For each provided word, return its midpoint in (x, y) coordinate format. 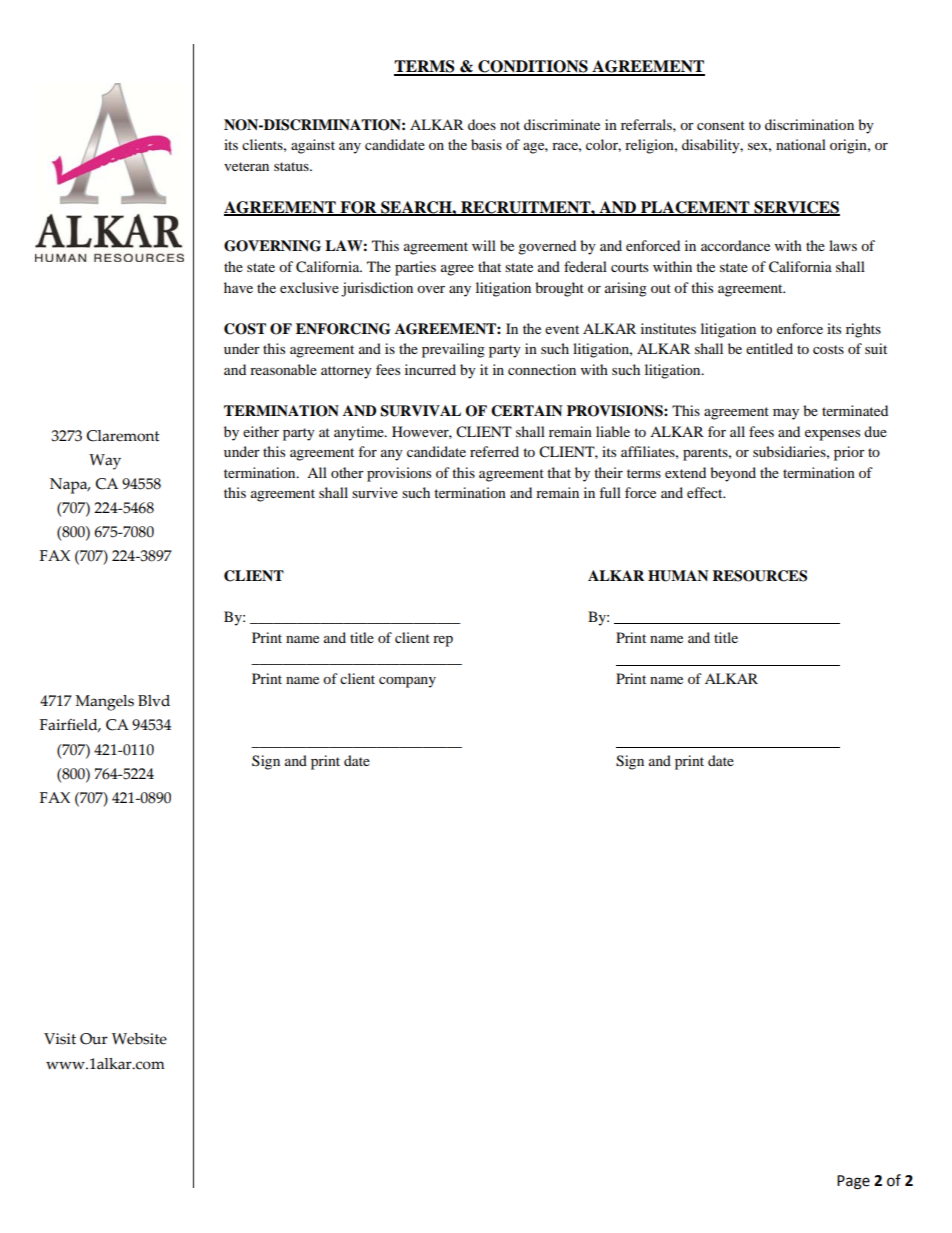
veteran (246, 166)
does (482, 124)
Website (139, 1039)
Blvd (154, 701)
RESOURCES (759, 576)
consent (721, 125)
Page (853, 1182)
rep (443, 641)
